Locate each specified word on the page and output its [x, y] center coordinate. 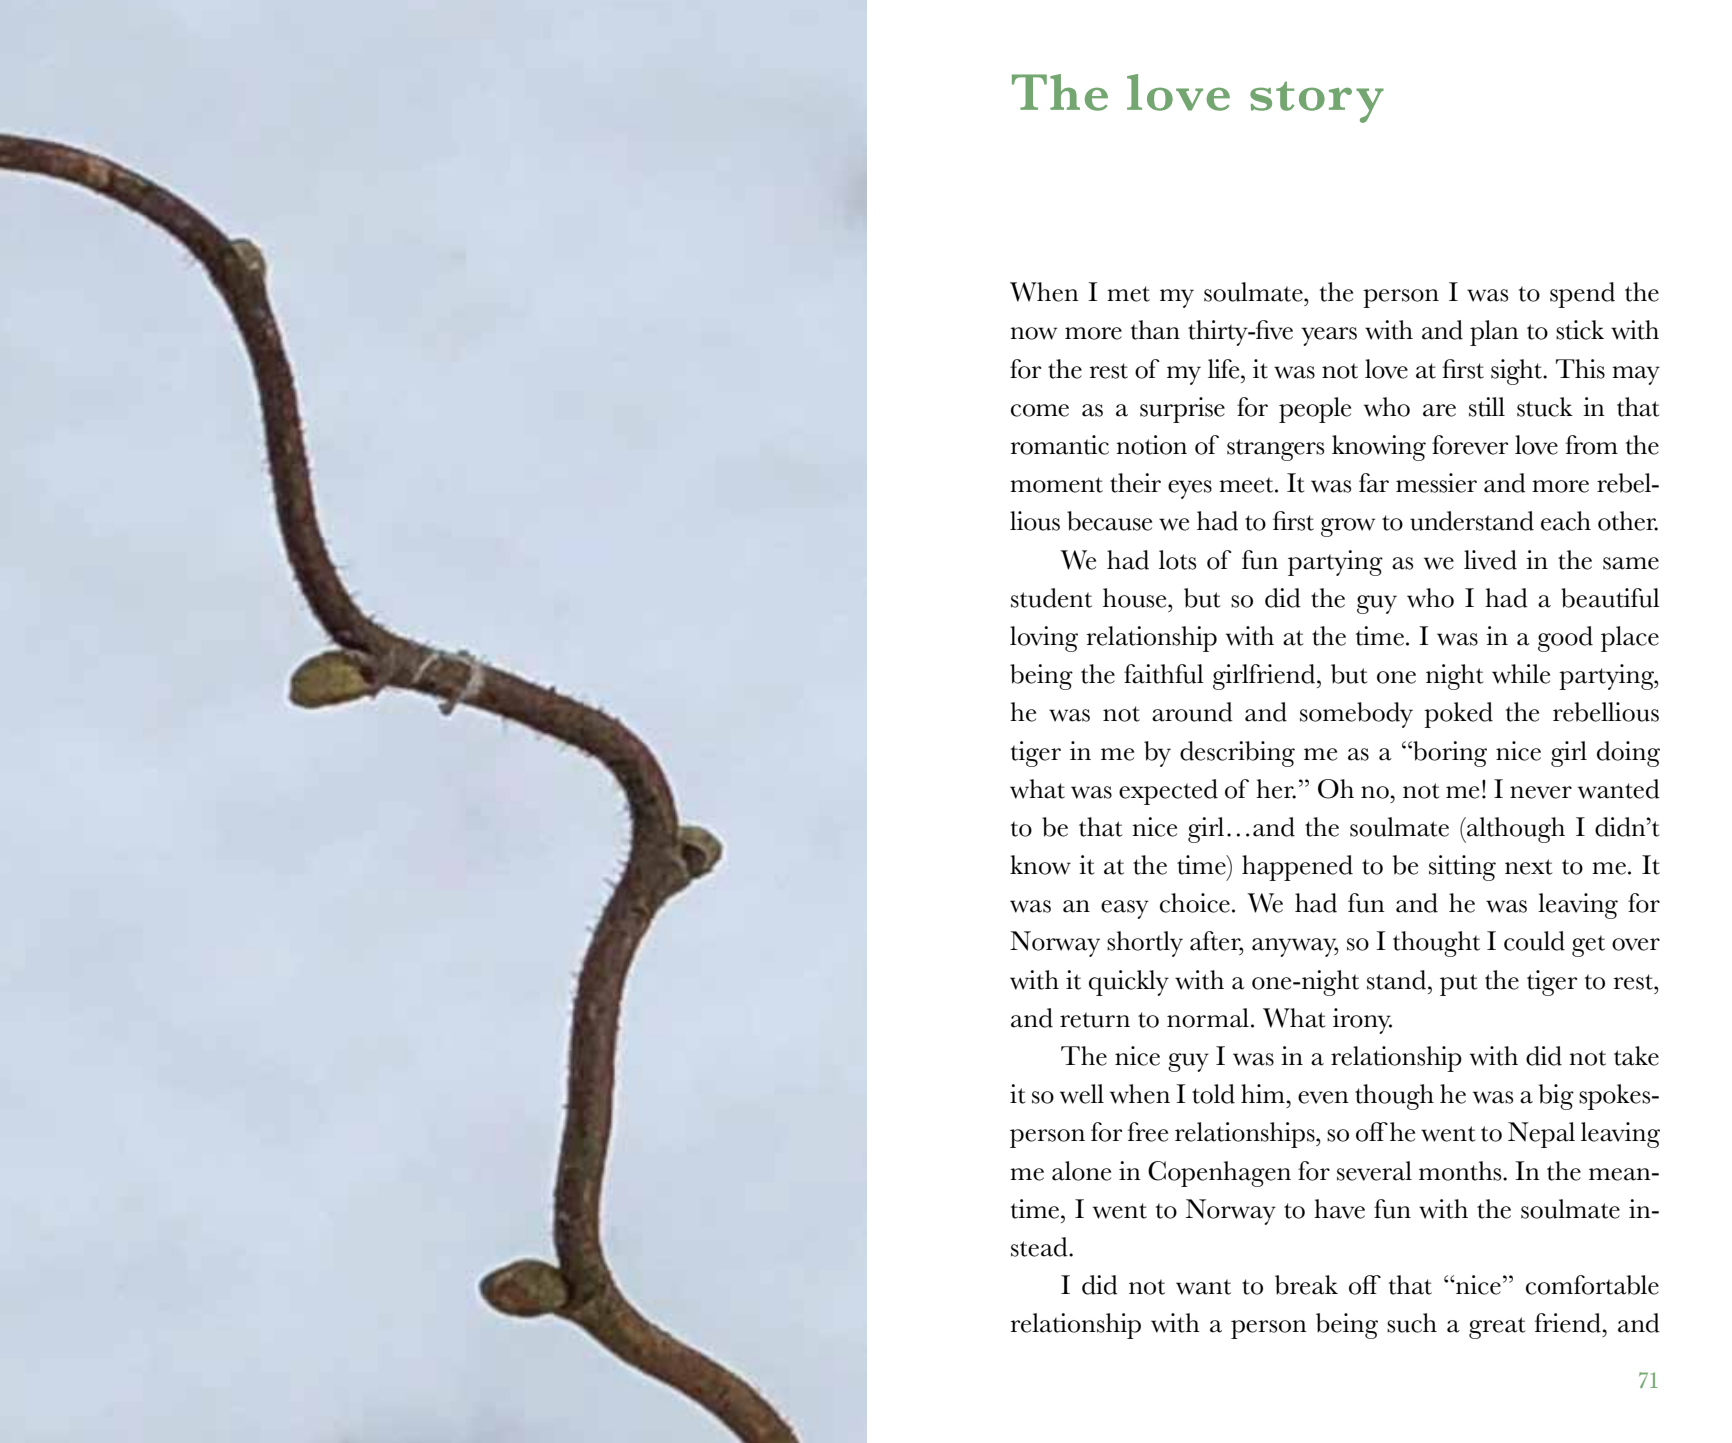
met [1128, 294]
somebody [1356, 715]
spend [1582, 295]
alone [1081, 1171]
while [1521, 674]
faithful [1164, 674]
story [1317, 102]
